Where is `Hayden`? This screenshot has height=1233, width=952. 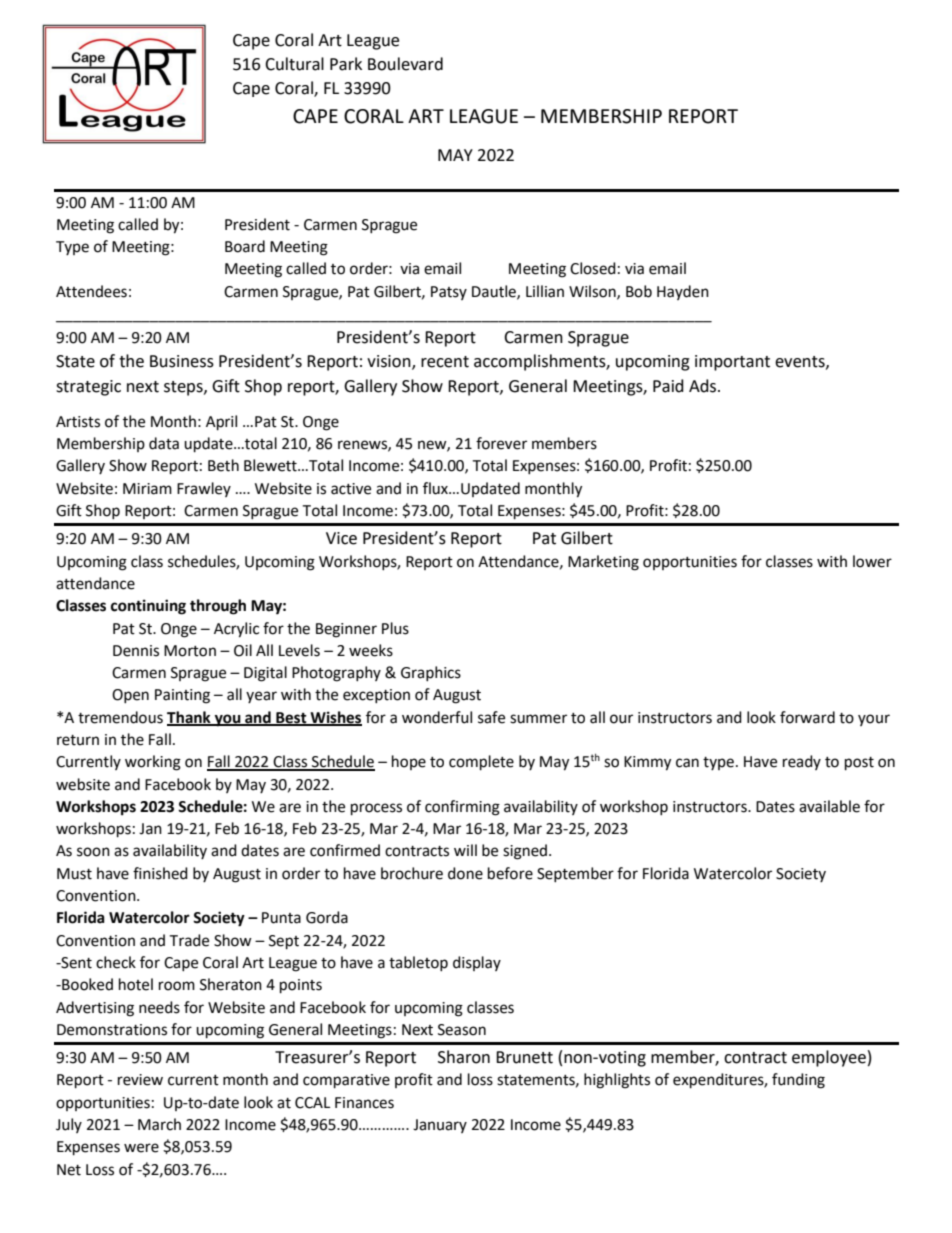 Hayden is located at coordinates (683, 292).
